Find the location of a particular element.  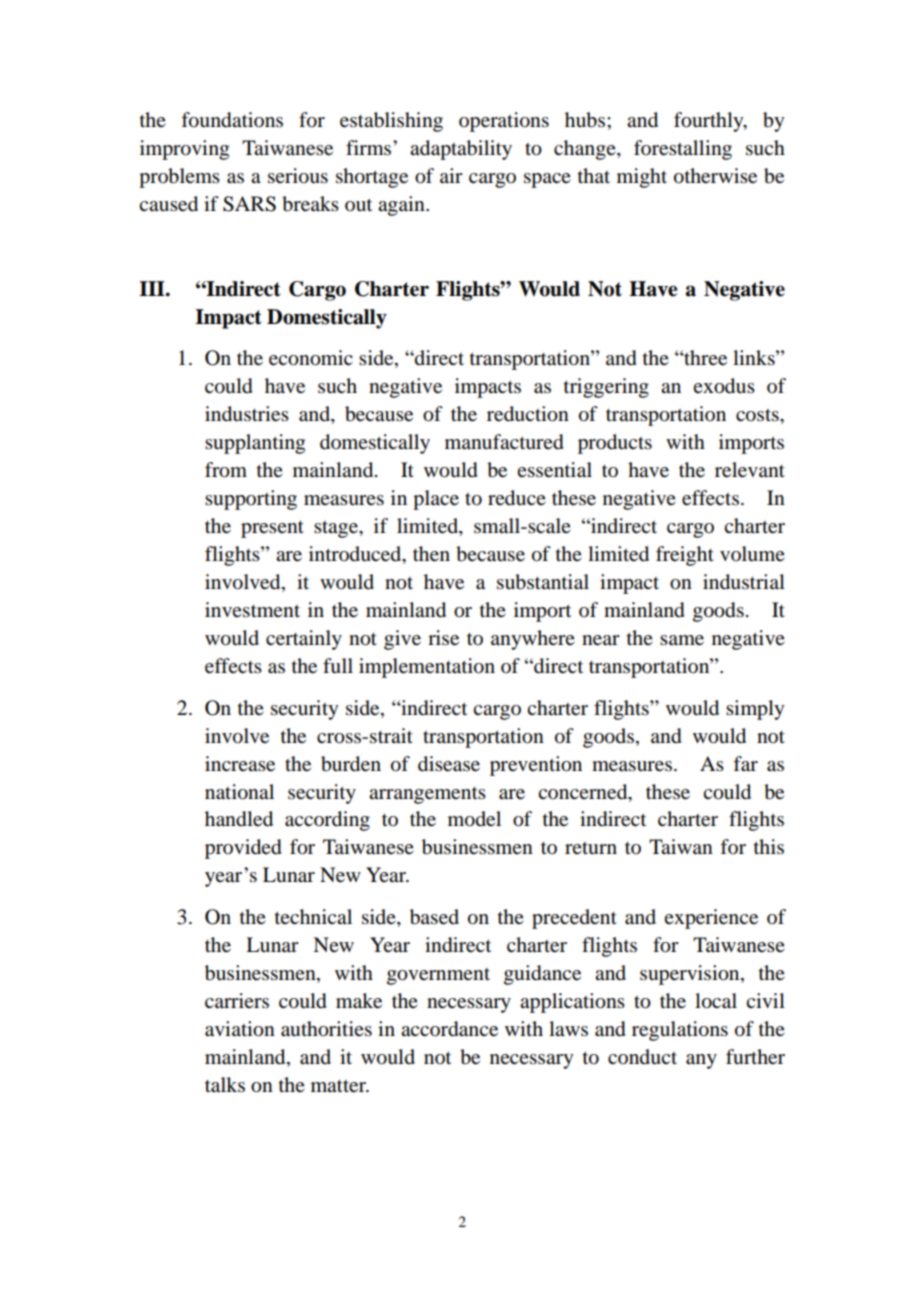

this is located at coordinates (769, 846).
